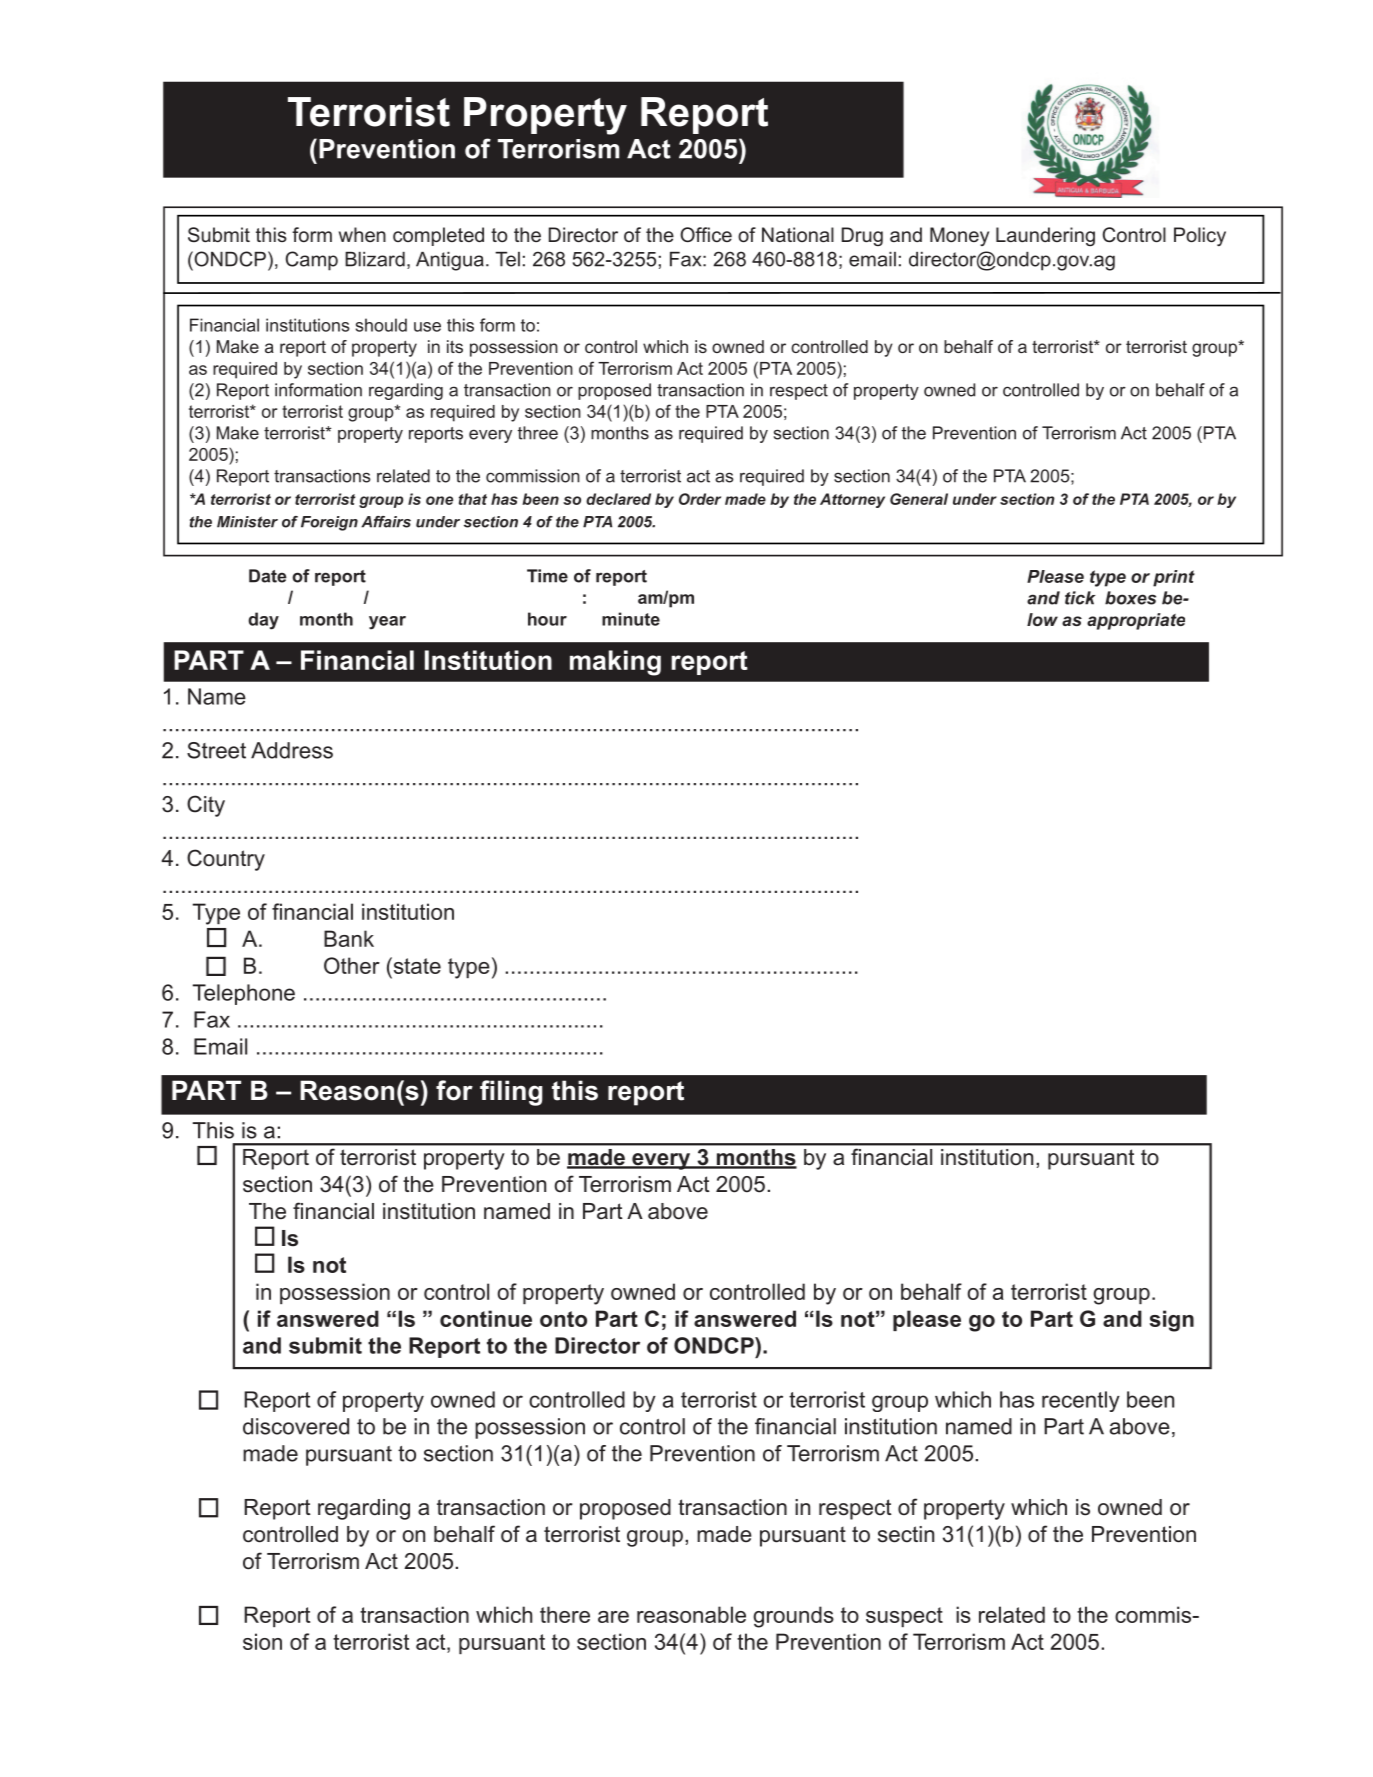  What do you see at coordinates (1136, 621) in the screenshot?
I see `appropriate` at bounding box center [1136, 621].
